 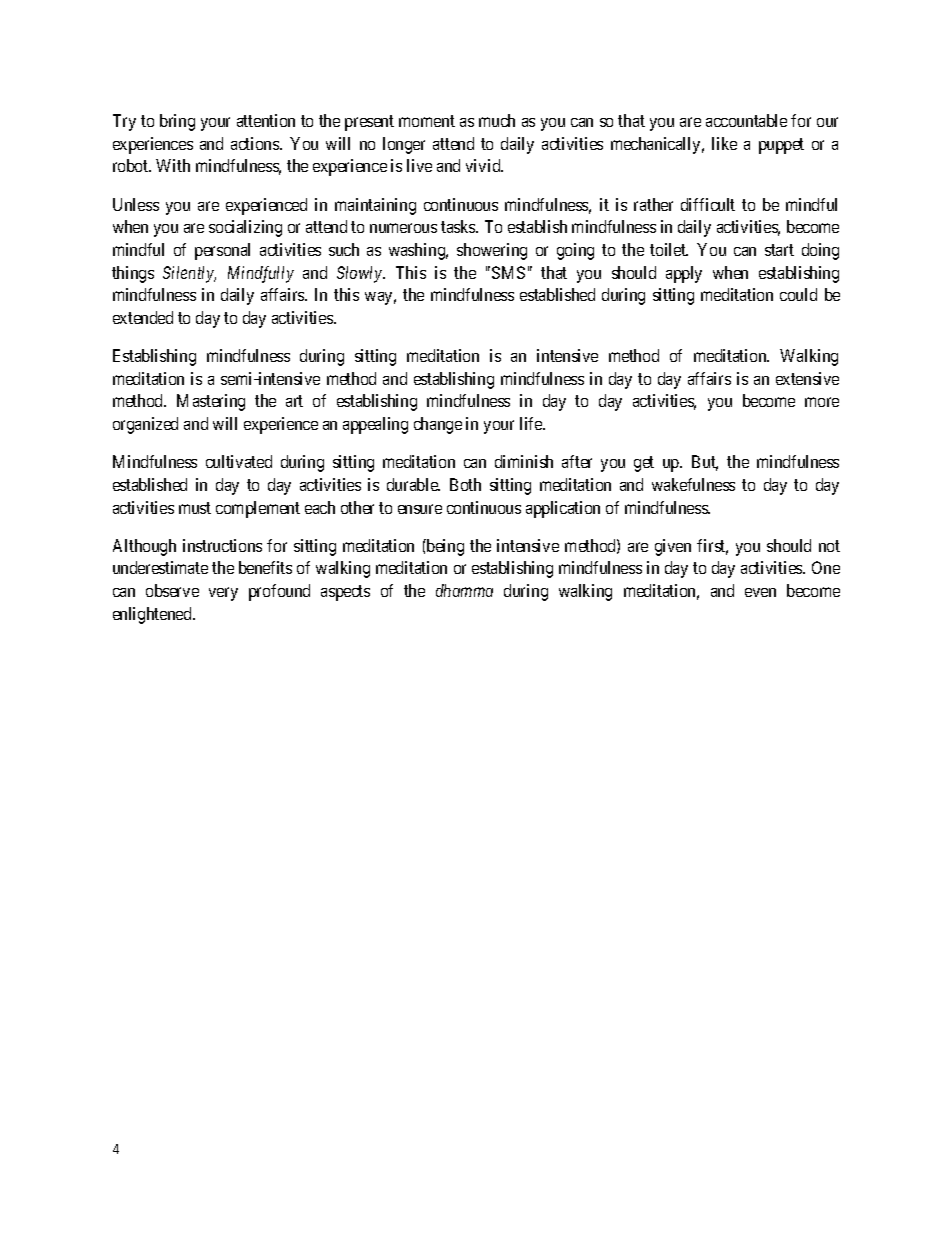 What do you see at coordinates (822, 402) in the document?
I see `more` at bounding box center [822, 402].
